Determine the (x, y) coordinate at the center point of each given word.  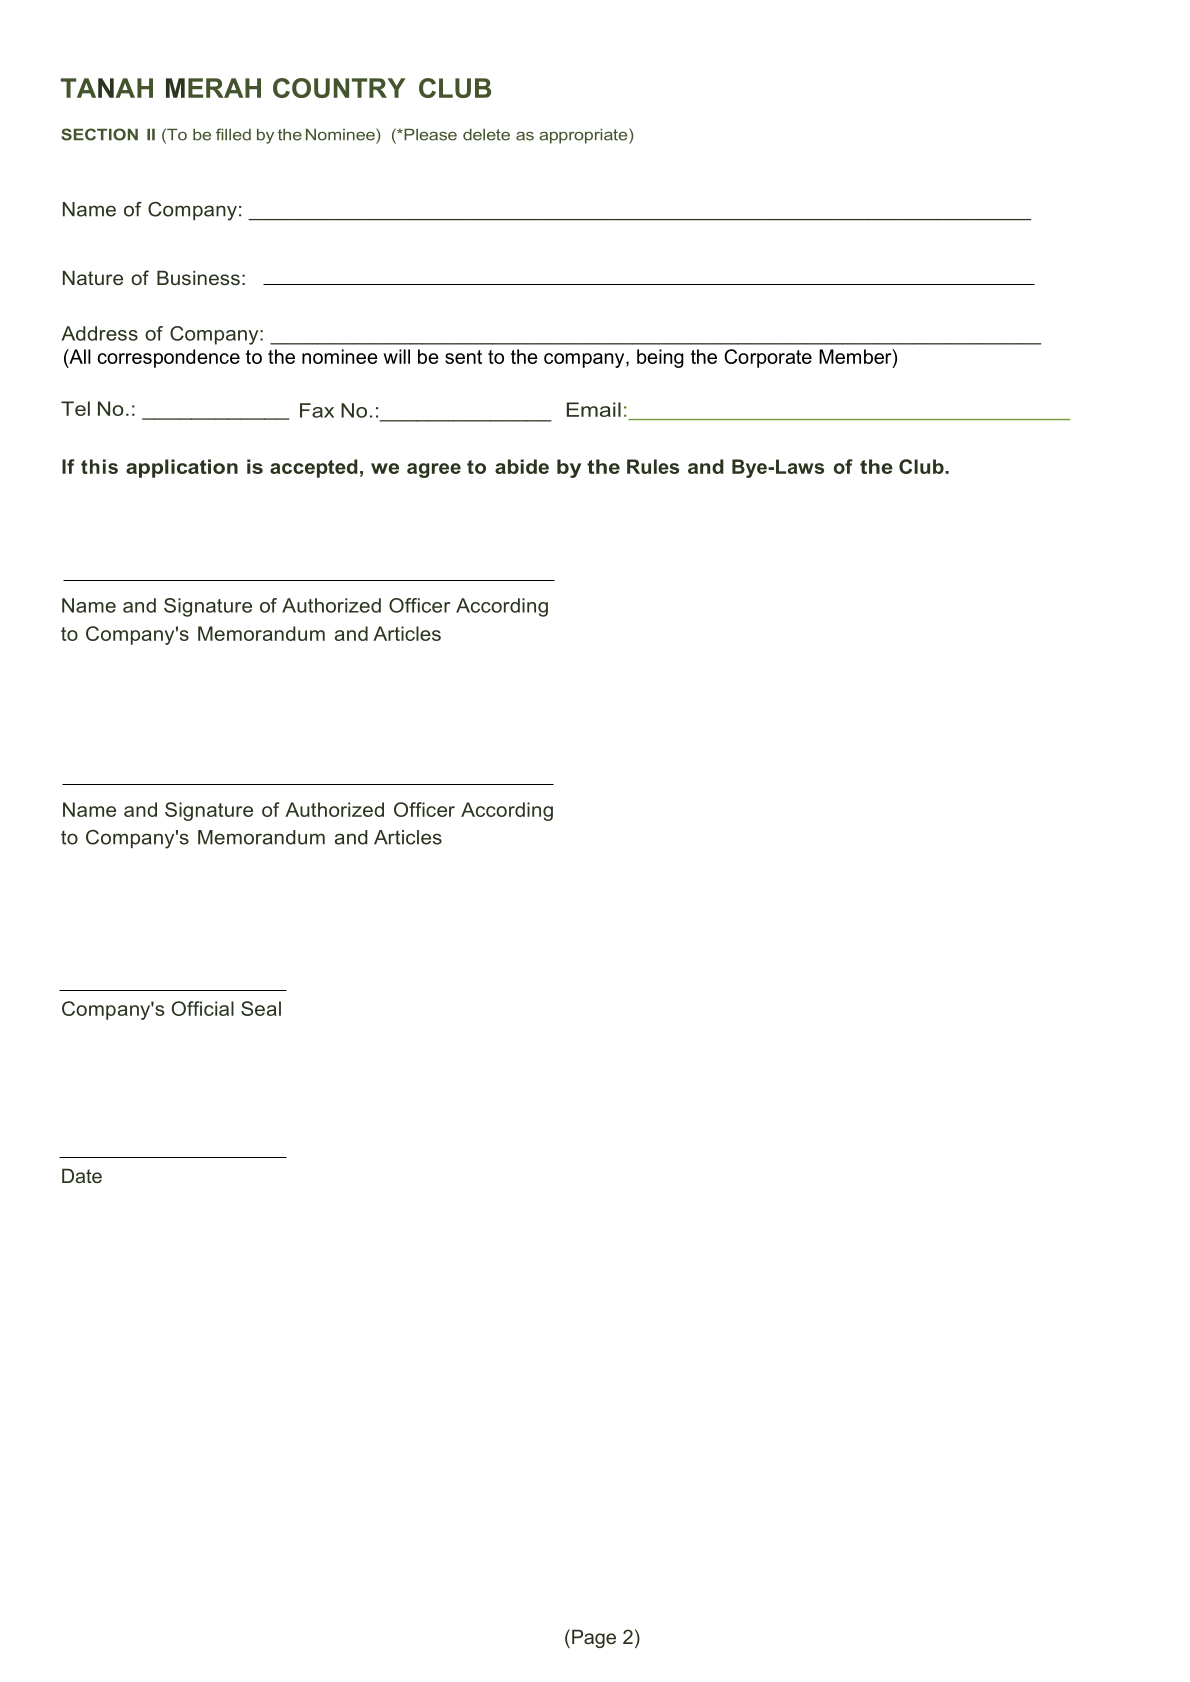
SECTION (99, 134)
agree (434, 470)
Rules (653, 466)
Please (429, 135)
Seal (261, 1008)
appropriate (584, 136)
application (182, 468)
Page (594, 1638)
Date (82, 1175)
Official (203, 1008)
